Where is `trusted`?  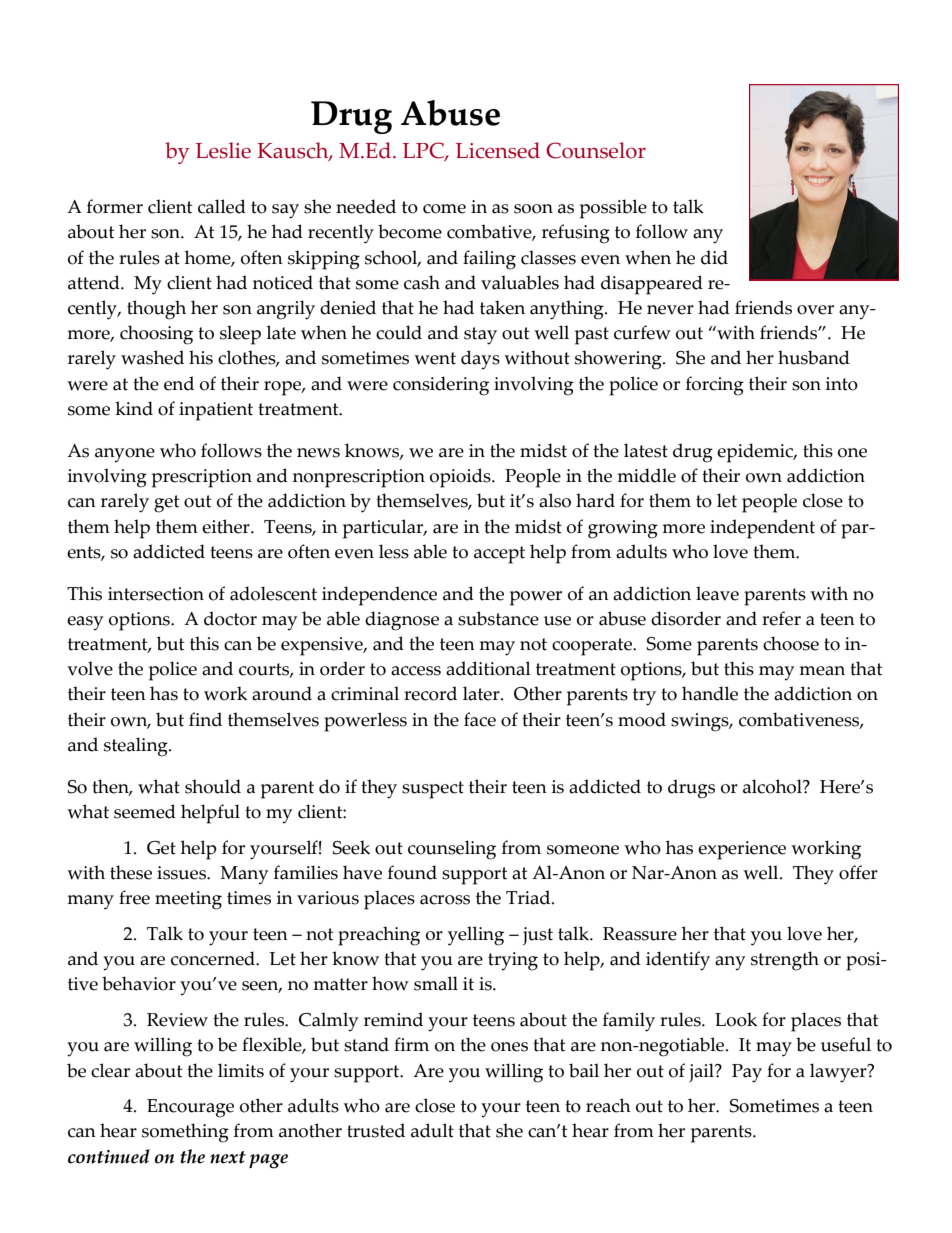
trusted is located at coordinates (376, 1130).
